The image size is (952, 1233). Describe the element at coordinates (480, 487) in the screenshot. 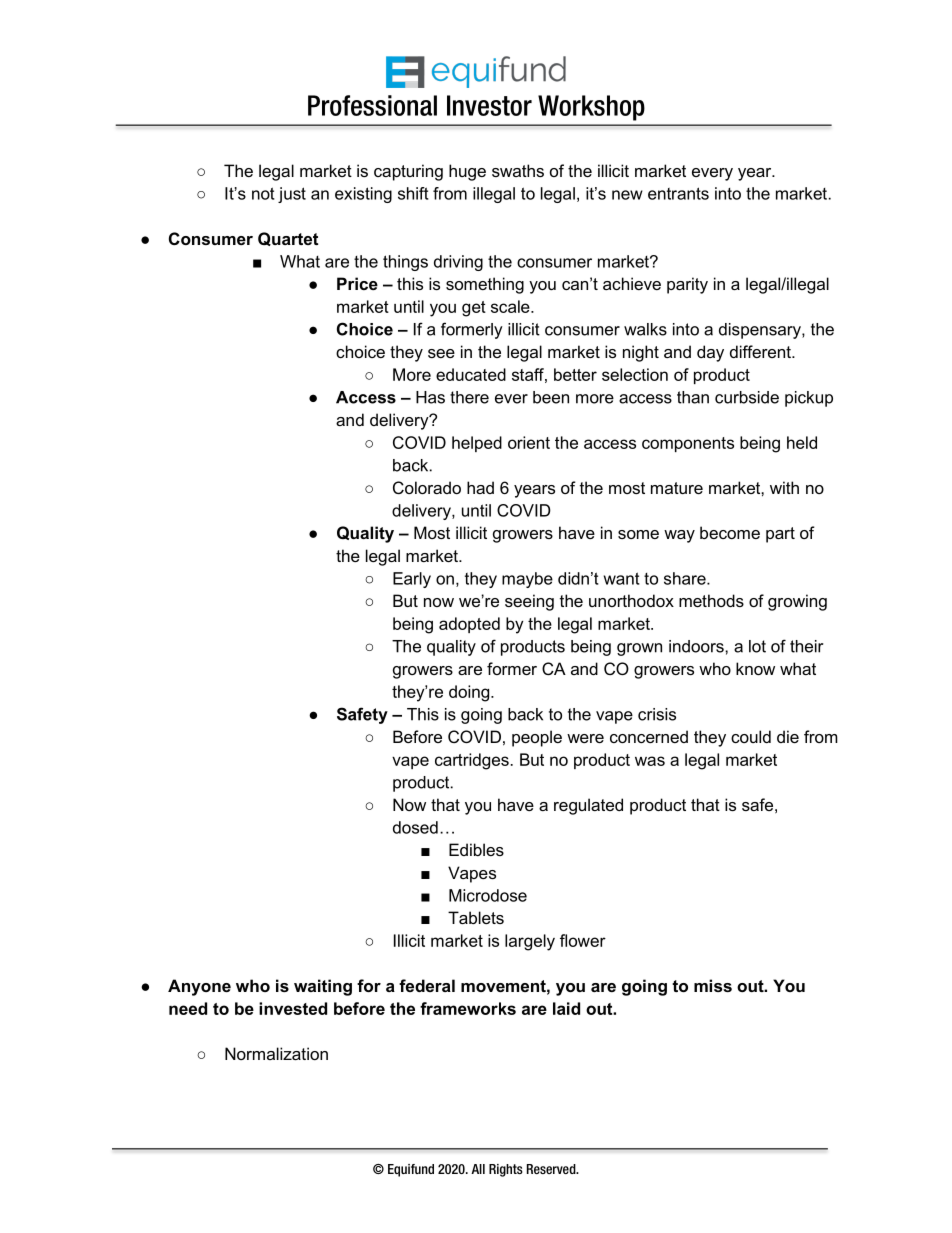

I see `had` at that location.
